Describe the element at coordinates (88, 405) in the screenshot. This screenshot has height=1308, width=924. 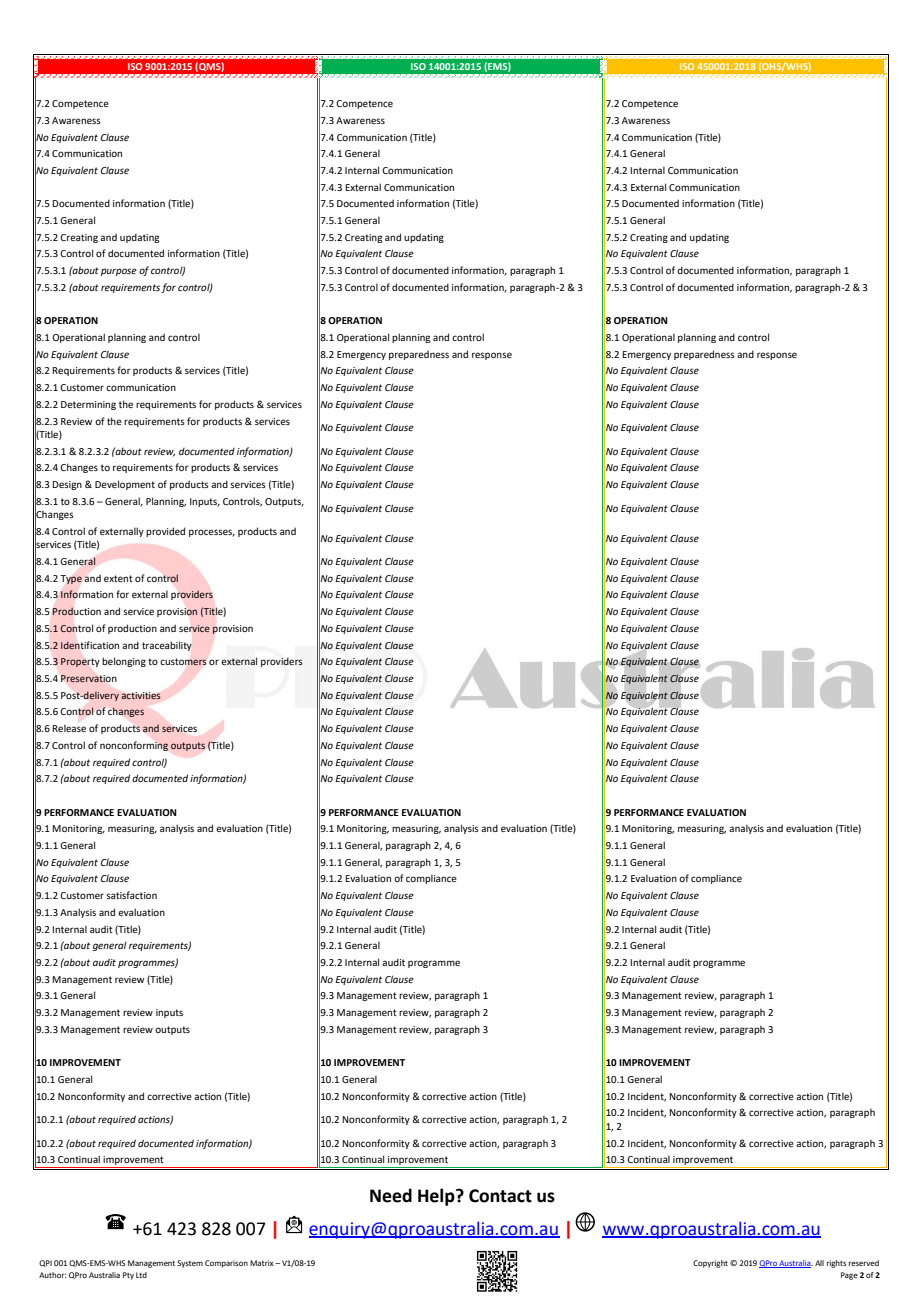
I see `Determining` at that location.
